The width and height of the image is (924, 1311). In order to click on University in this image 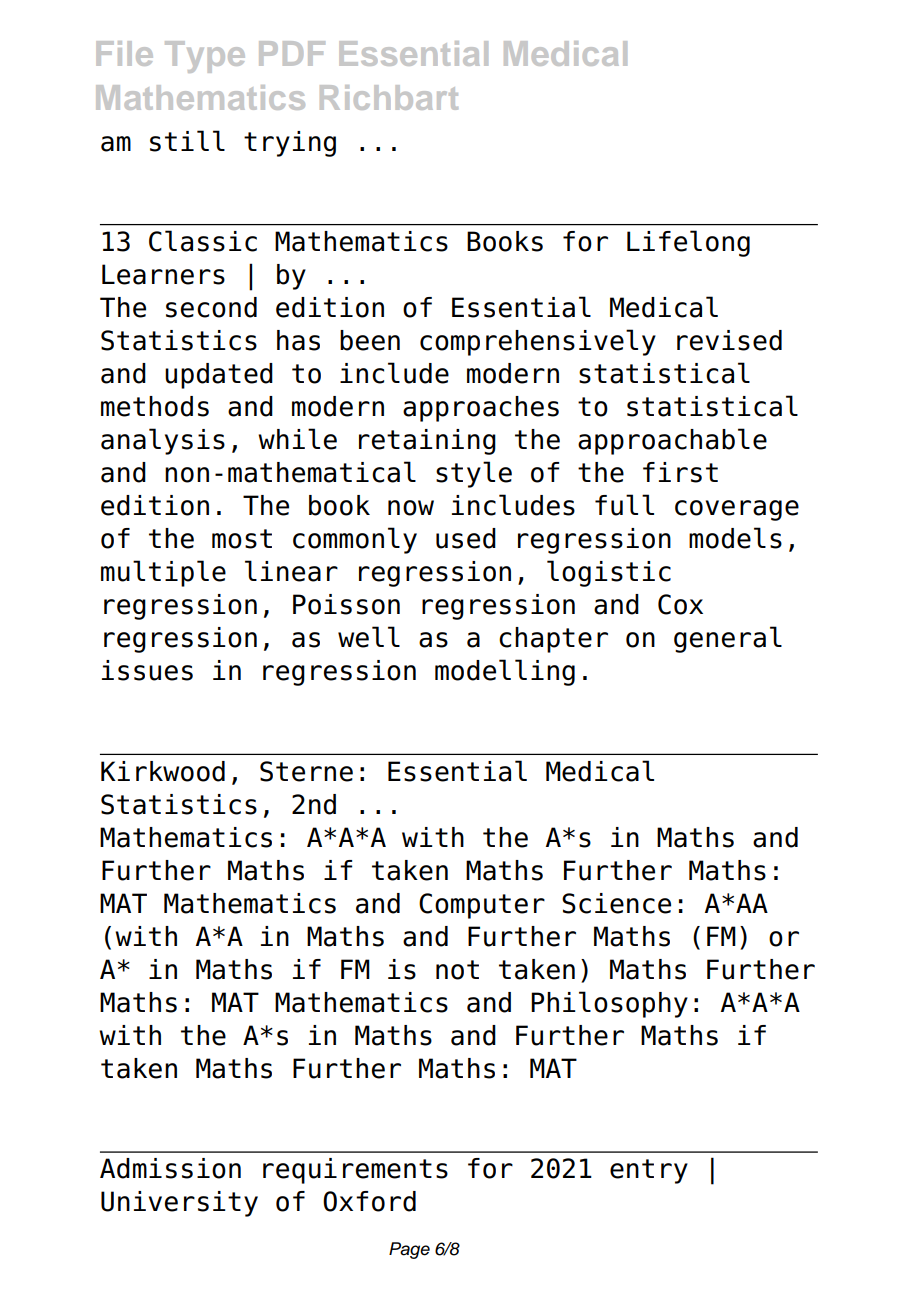, I will do `click(179, 1204)`.
